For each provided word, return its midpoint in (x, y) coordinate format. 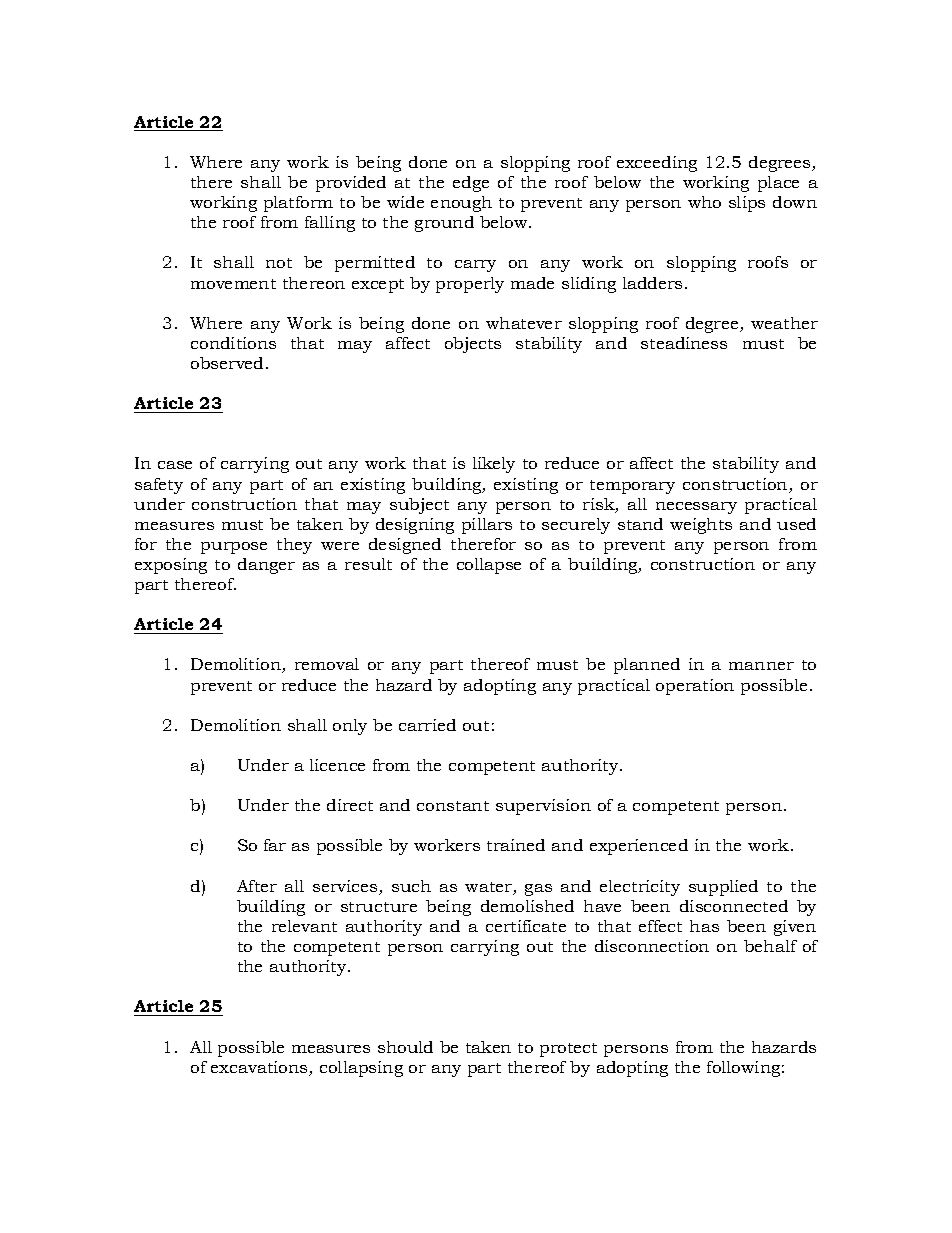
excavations (260, 1068)
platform (298, 204)
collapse (489, 566)
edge (471, 184)
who (704, 202)
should (405, 1047)
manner (761, 666)
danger (266, 566)
